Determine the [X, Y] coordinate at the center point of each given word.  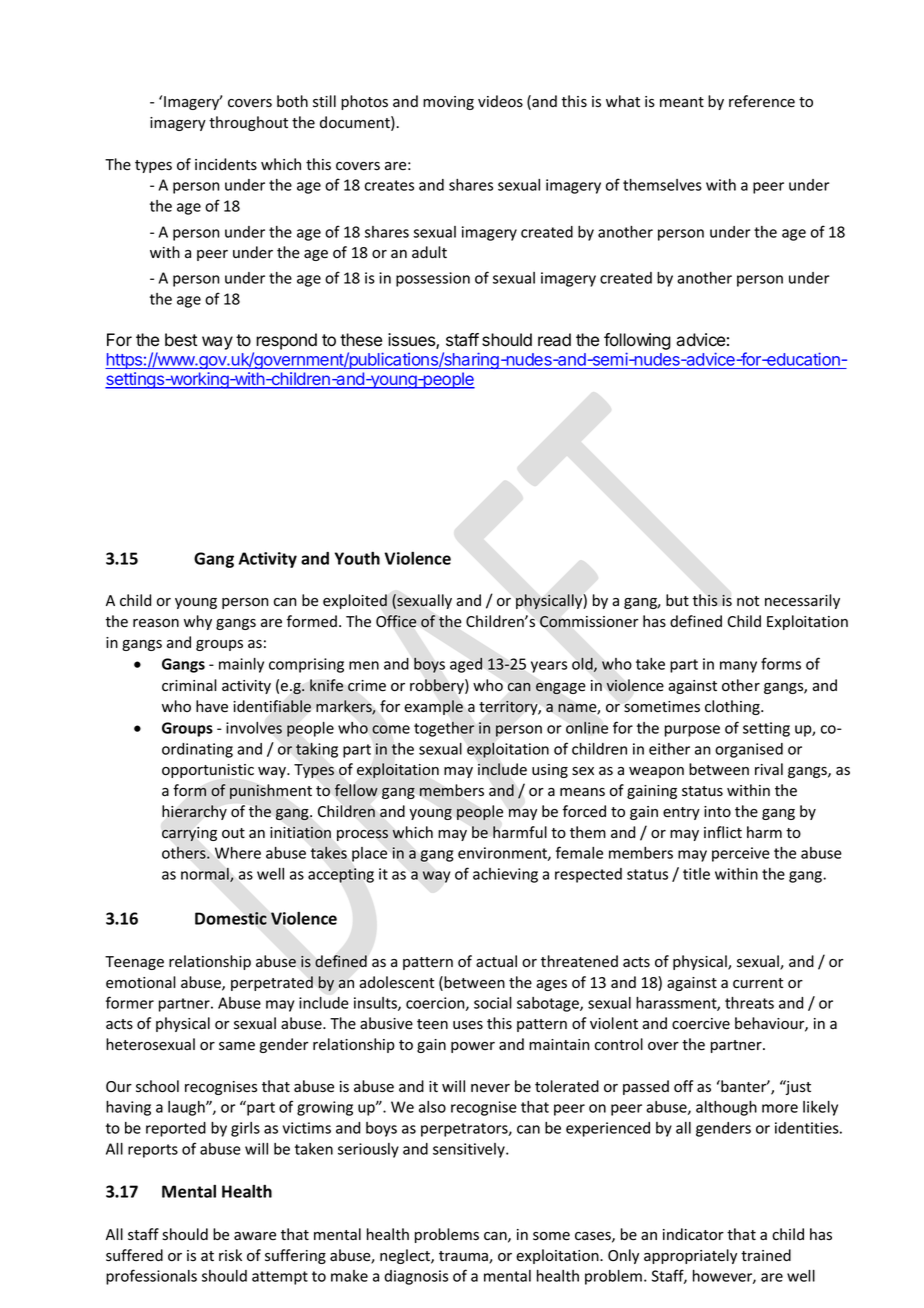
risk [230, 1255]
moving [448, 103]
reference [762, 101]
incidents [226, 164]
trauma [464, 1257]
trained [766, 1255]
